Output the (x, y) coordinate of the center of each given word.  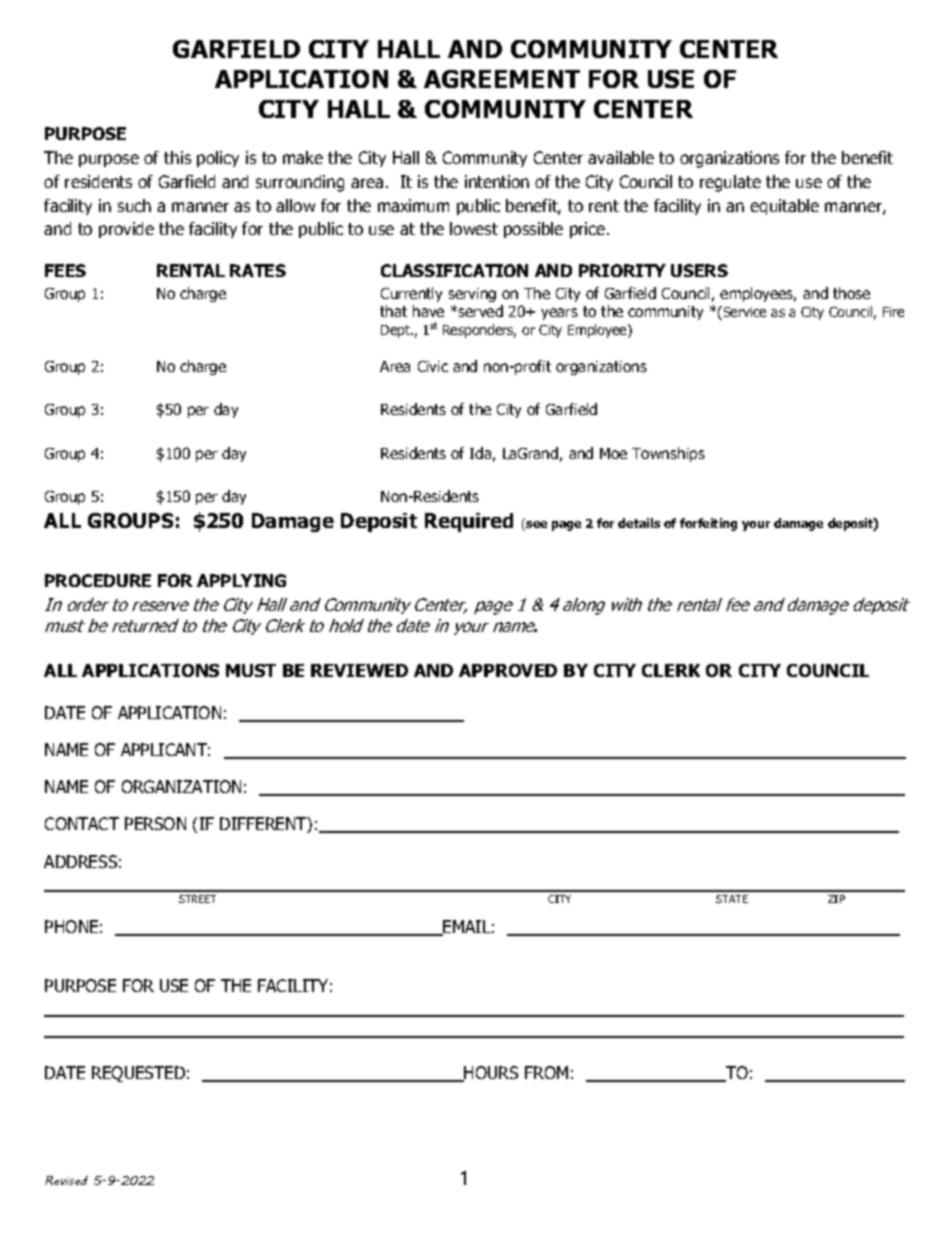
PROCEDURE (98, 580)
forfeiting (708, 524)
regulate (730, 183)
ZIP (836, 899)
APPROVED (508, 670)
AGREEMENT (502, 79)
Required (469, 522)
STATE (732, 899)
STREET (197, 899)
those (851, 293)
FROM (546, 1072)
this (177, 157)
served (481, 311)
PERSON (155, 823)
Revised (66, 1180)
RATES (258, 270)
